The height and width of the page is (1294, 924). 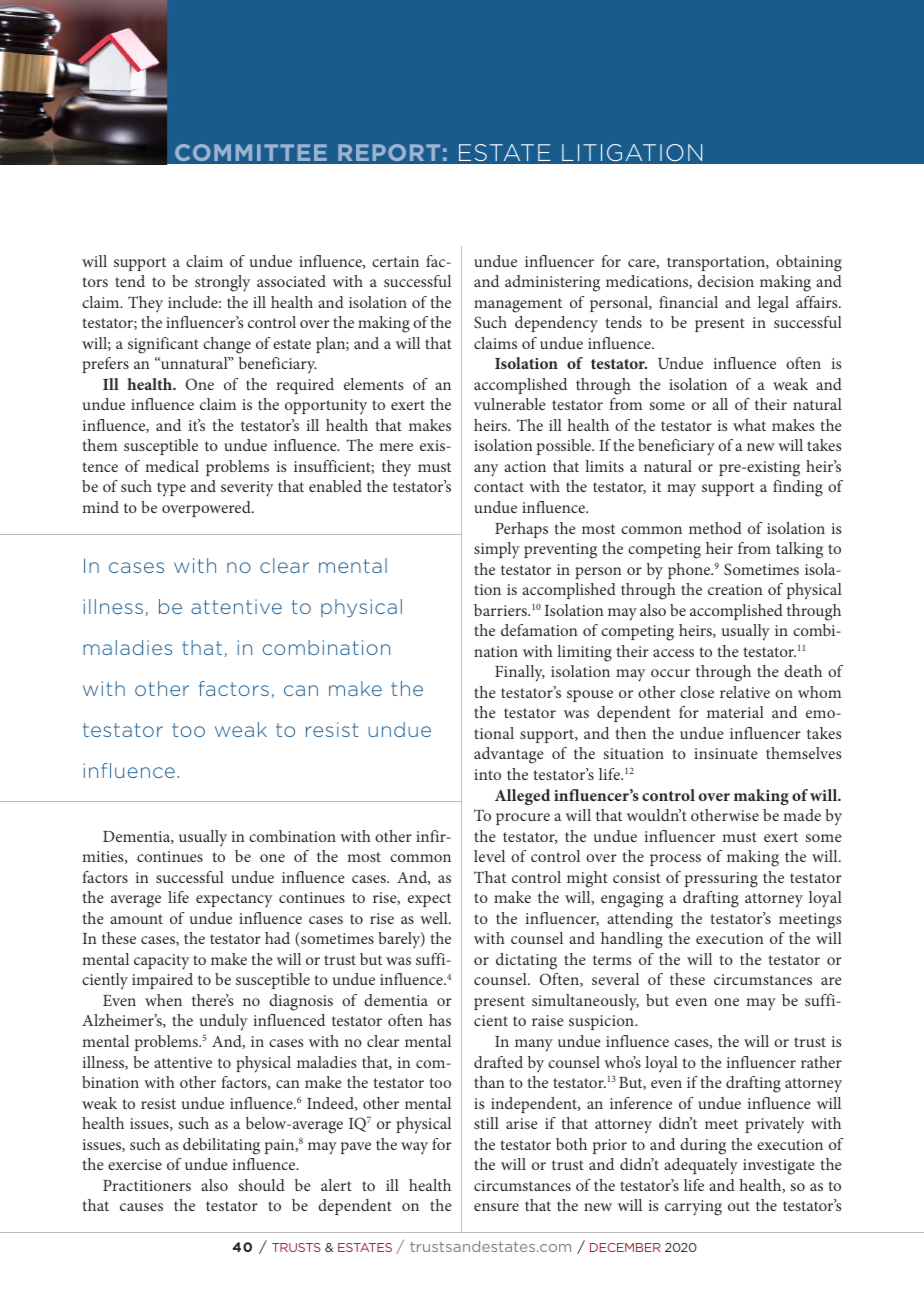 What do you see at coordinates (222, 283) in the page?
I see `strongly` at bounding box center [222, 283].
